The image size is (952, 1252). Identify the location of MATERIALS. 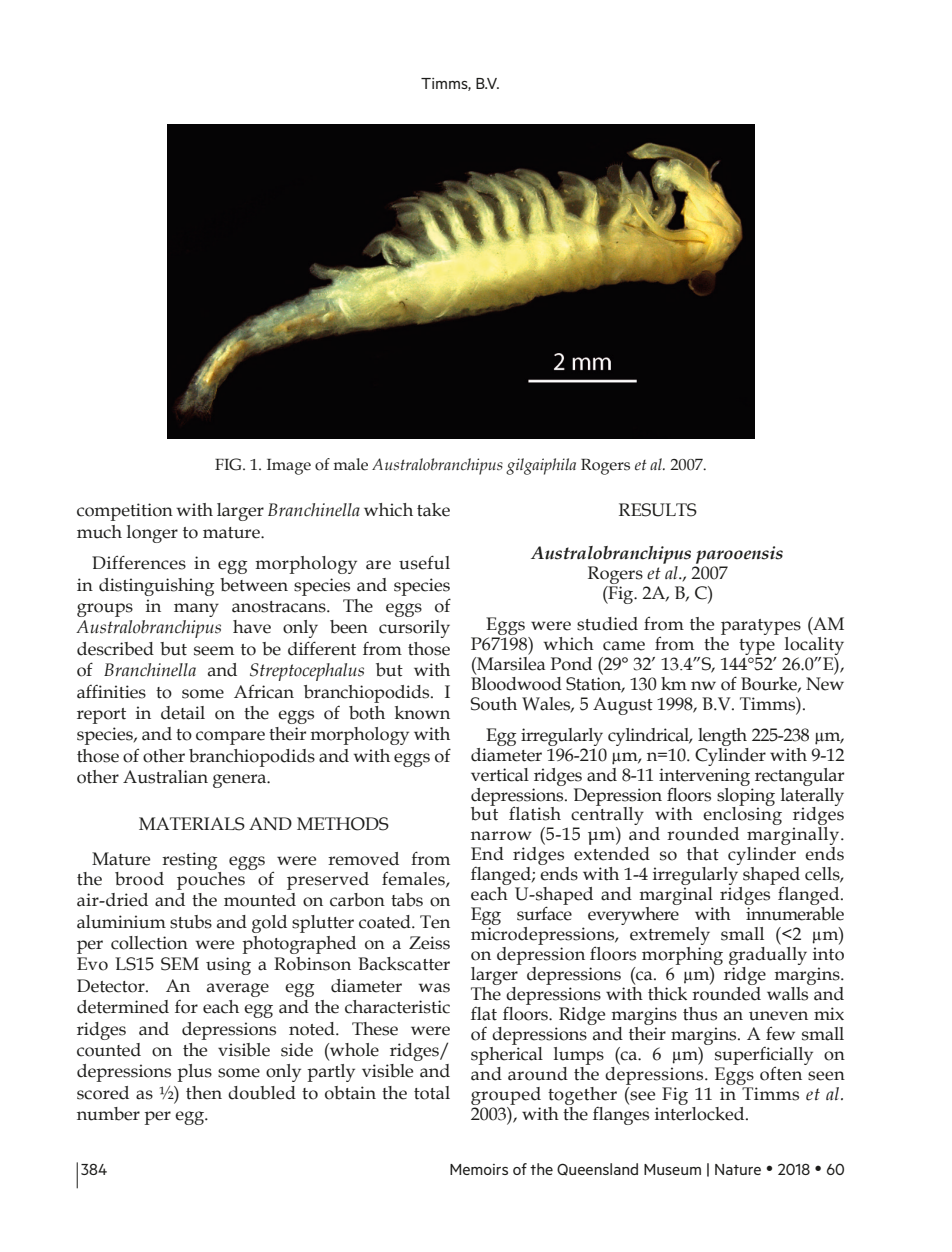
(192, 824).
